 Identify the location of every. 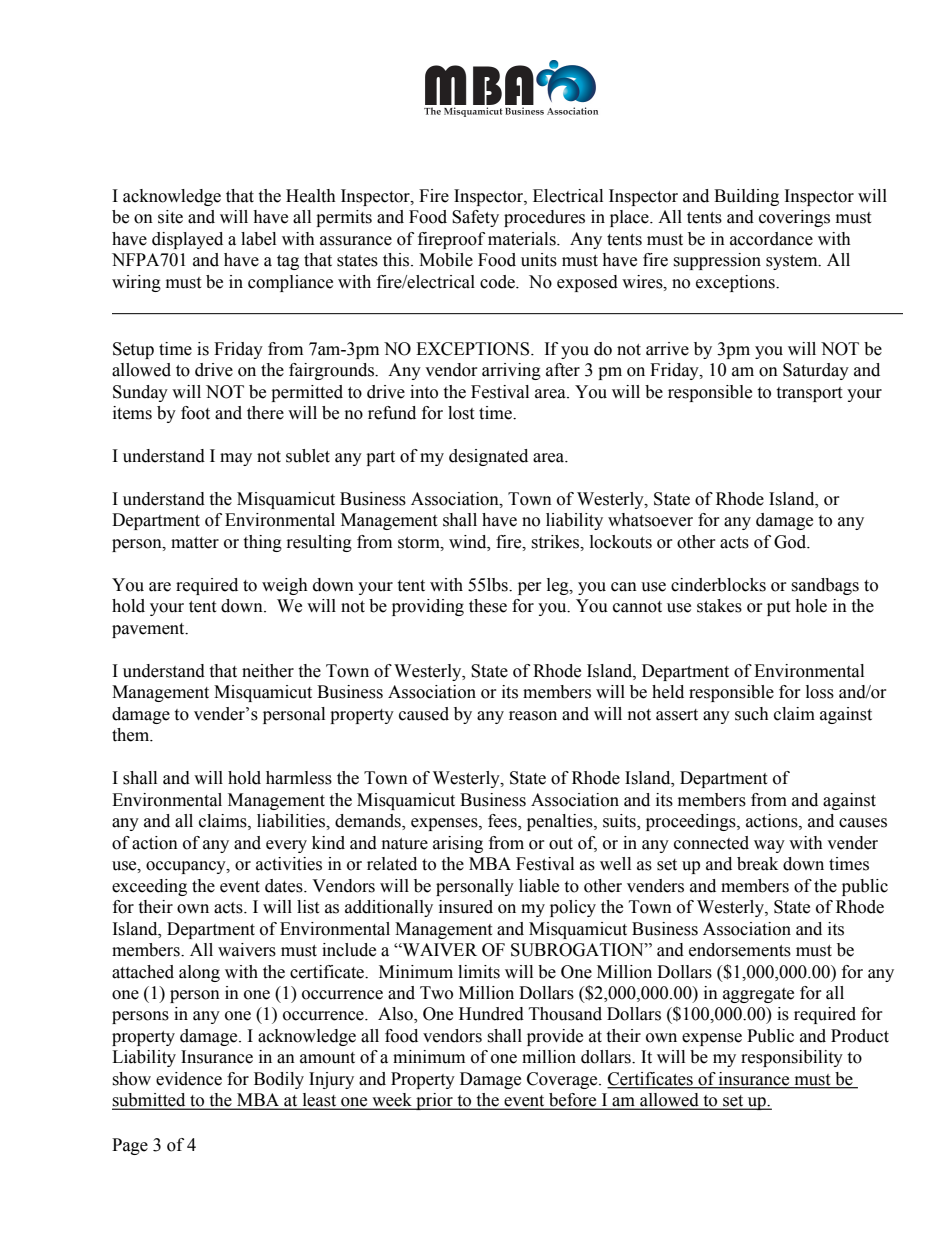
(286, 846).
